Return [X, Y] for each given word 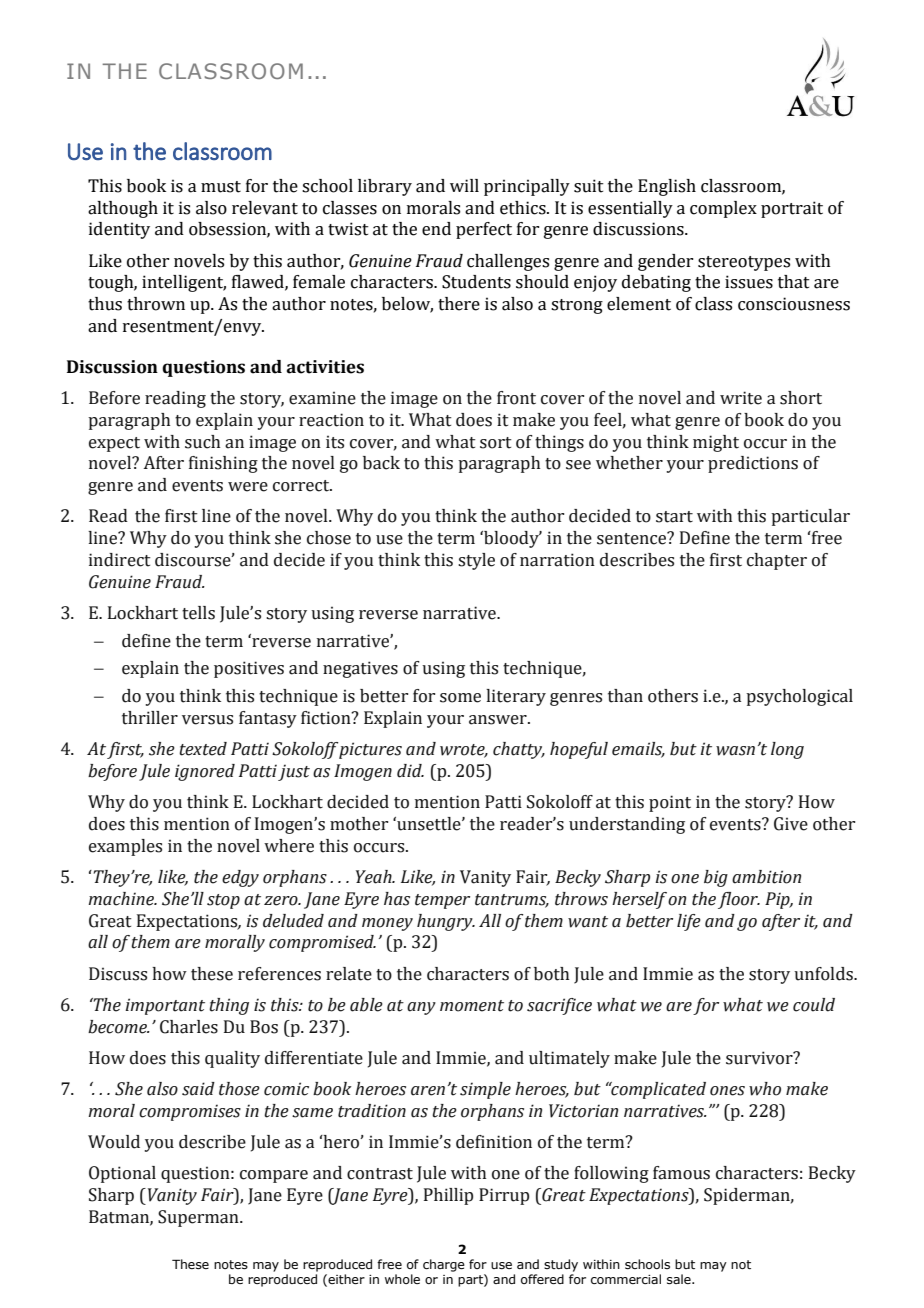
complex [723, 209]
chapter [777, 561]
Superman [199, 1218]
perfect [484, 230]
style [476, 561]
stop [223, 901]
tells [198, 613]
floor [739, 900]
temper [442, 901]
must [221, 187]
